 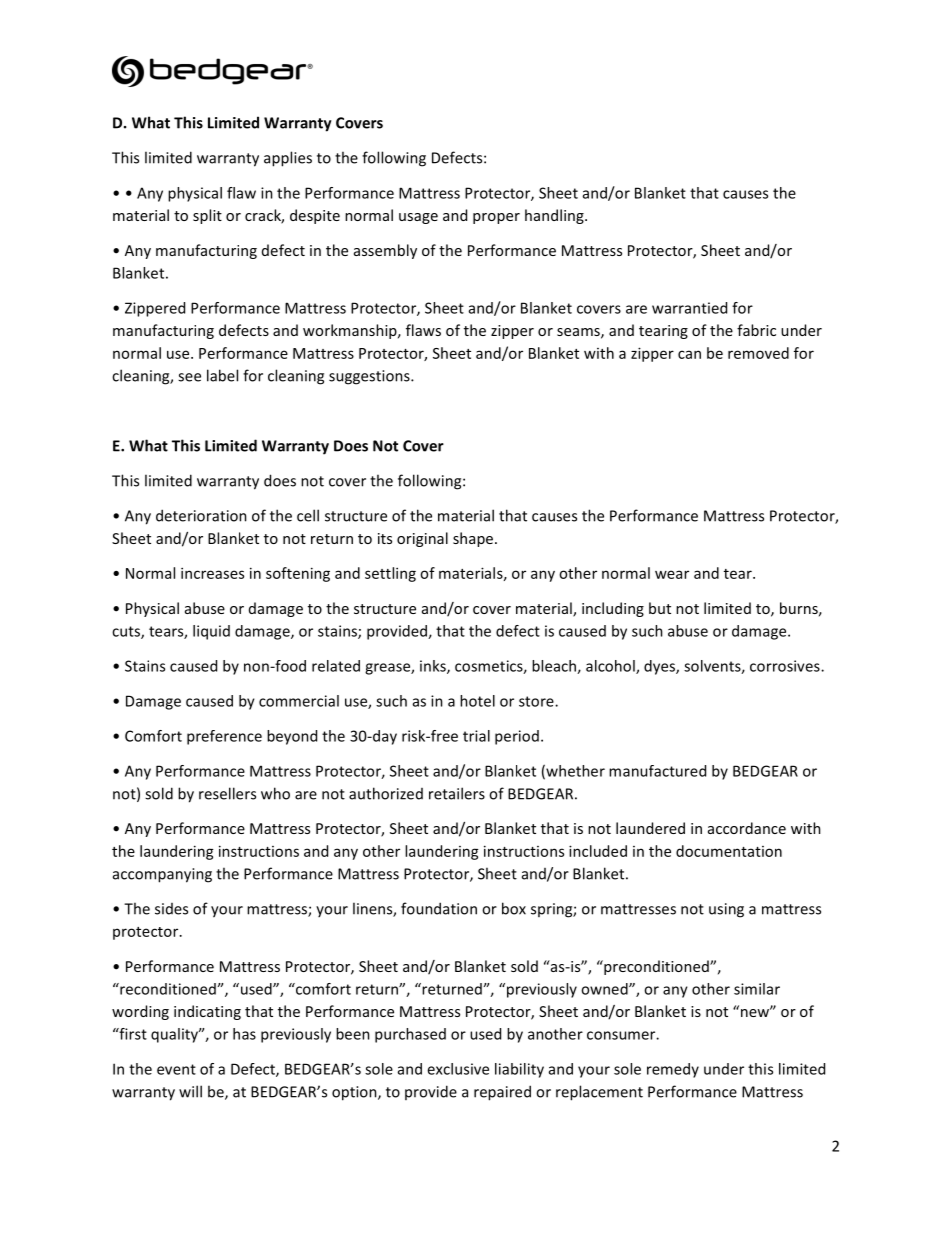 I want to click on can, so click(x=689, y=354).
